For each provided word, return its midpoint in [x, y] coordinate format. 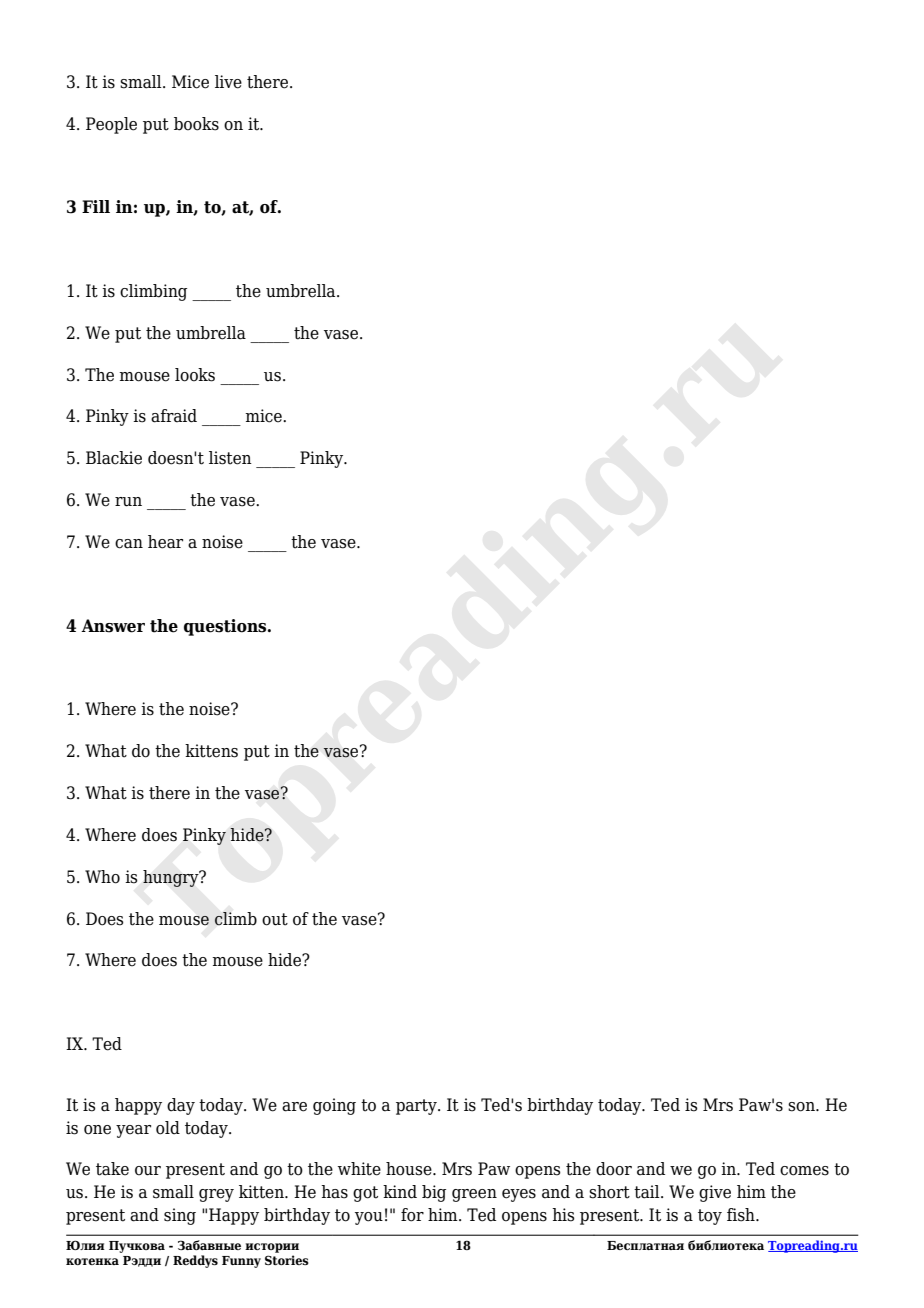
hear [165, 542]
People [111, 125]
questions [226, 627]
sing [180, 1216]
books [196, 124]
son [802, 1107]
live [228, 82]
